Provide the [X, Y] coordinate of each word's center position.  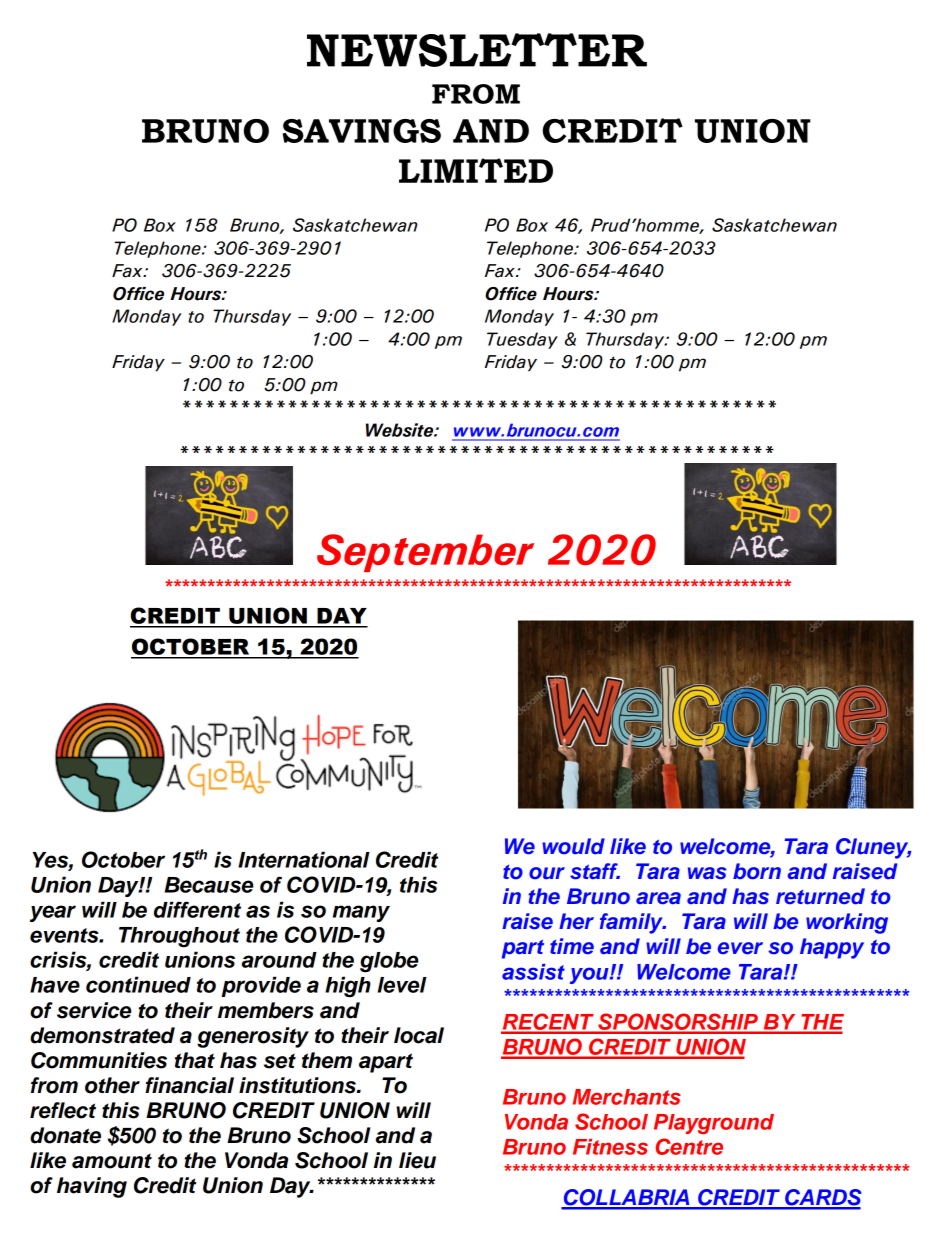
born [757, 871]
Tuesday [522, 340]
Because [209, 885]
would [573, 846]
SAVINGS [362, 131]
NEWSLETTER [477, 50]
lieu [417, 1160]
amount [112, 1161]
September [425, 553]
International [304, 859]
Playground [714, 1124]
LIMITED [476, 170]
